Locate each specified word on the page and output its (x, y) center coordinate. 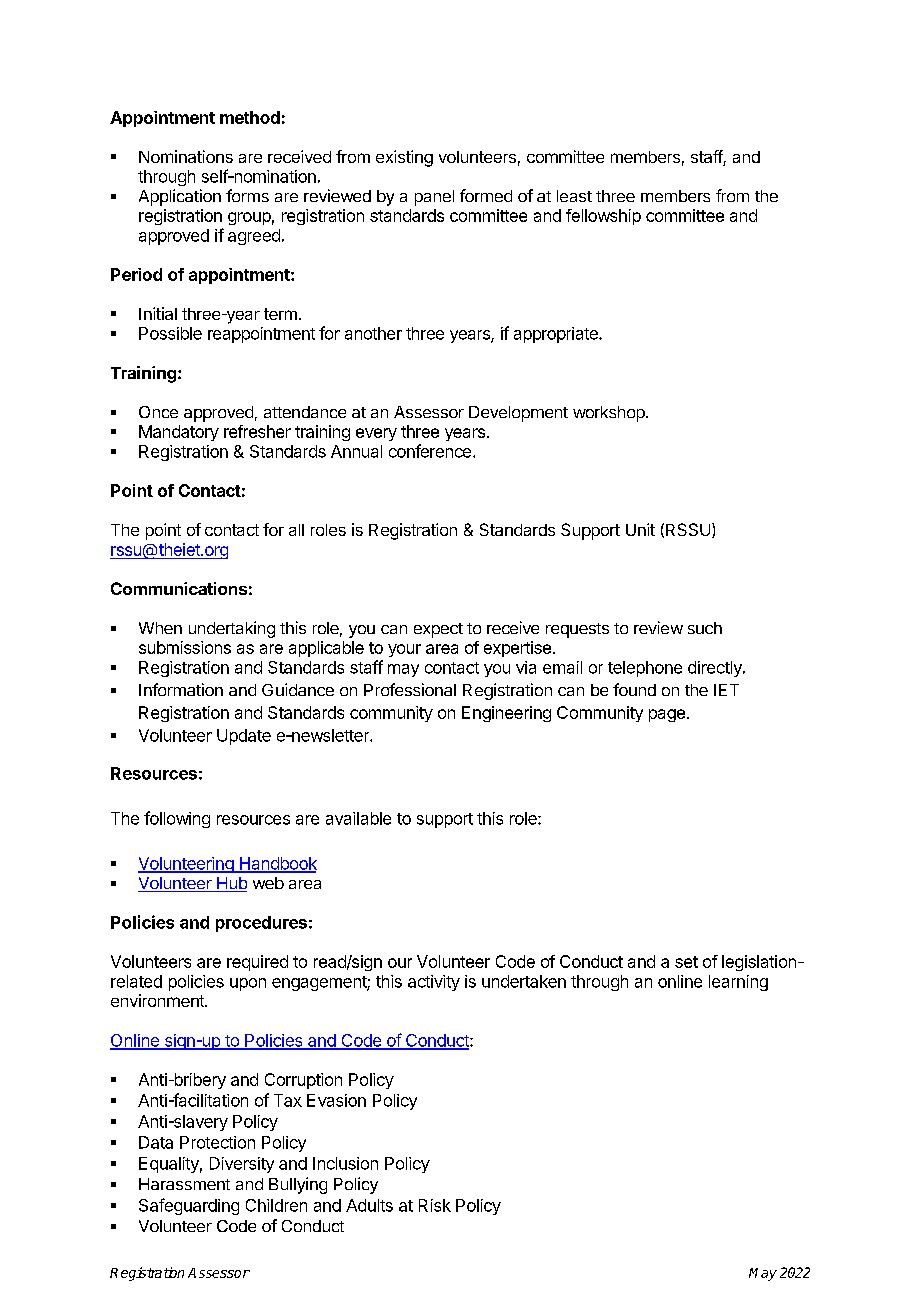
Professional (410, 689)
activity (434, 983)
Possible (170, 333)
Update (244, 737)
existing (404, 158)
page (667, 715)
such (705, 628)
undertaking (232, 629)
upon (248, 984)
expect (438, 630)
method (250, 117)
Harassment (184, 1184)
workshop (610, 414)
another (373, 333)
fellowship (603, 217)
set (686, 962)
